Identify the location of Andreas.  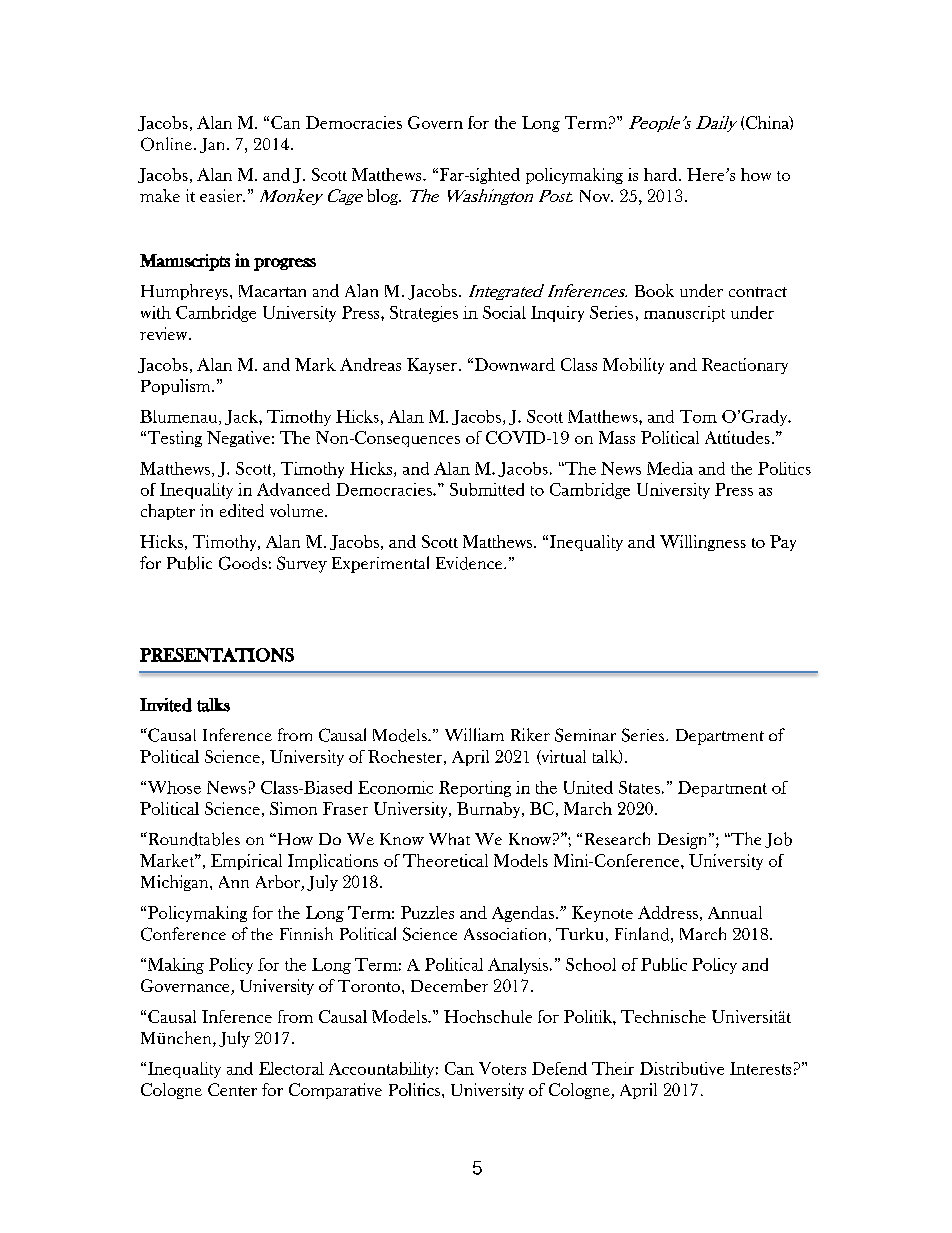
(370, 364).
